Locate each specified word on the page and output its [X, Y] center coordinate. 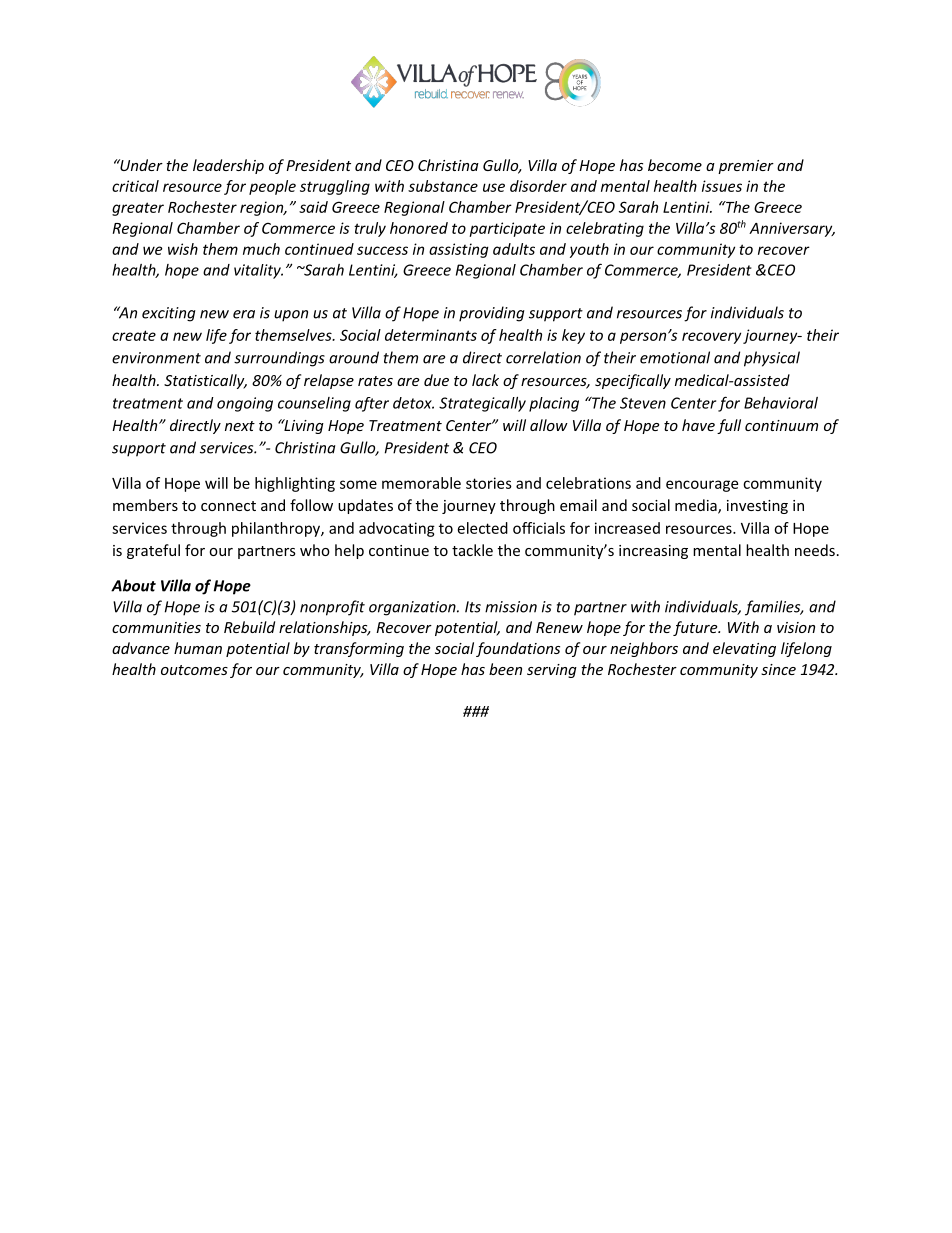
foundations [518, 649]
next [240, 426]
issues [722, 186]
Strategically [482, 404]
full [729, 426]
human [198, 648]
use [494, 187]
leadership [228, 166]
